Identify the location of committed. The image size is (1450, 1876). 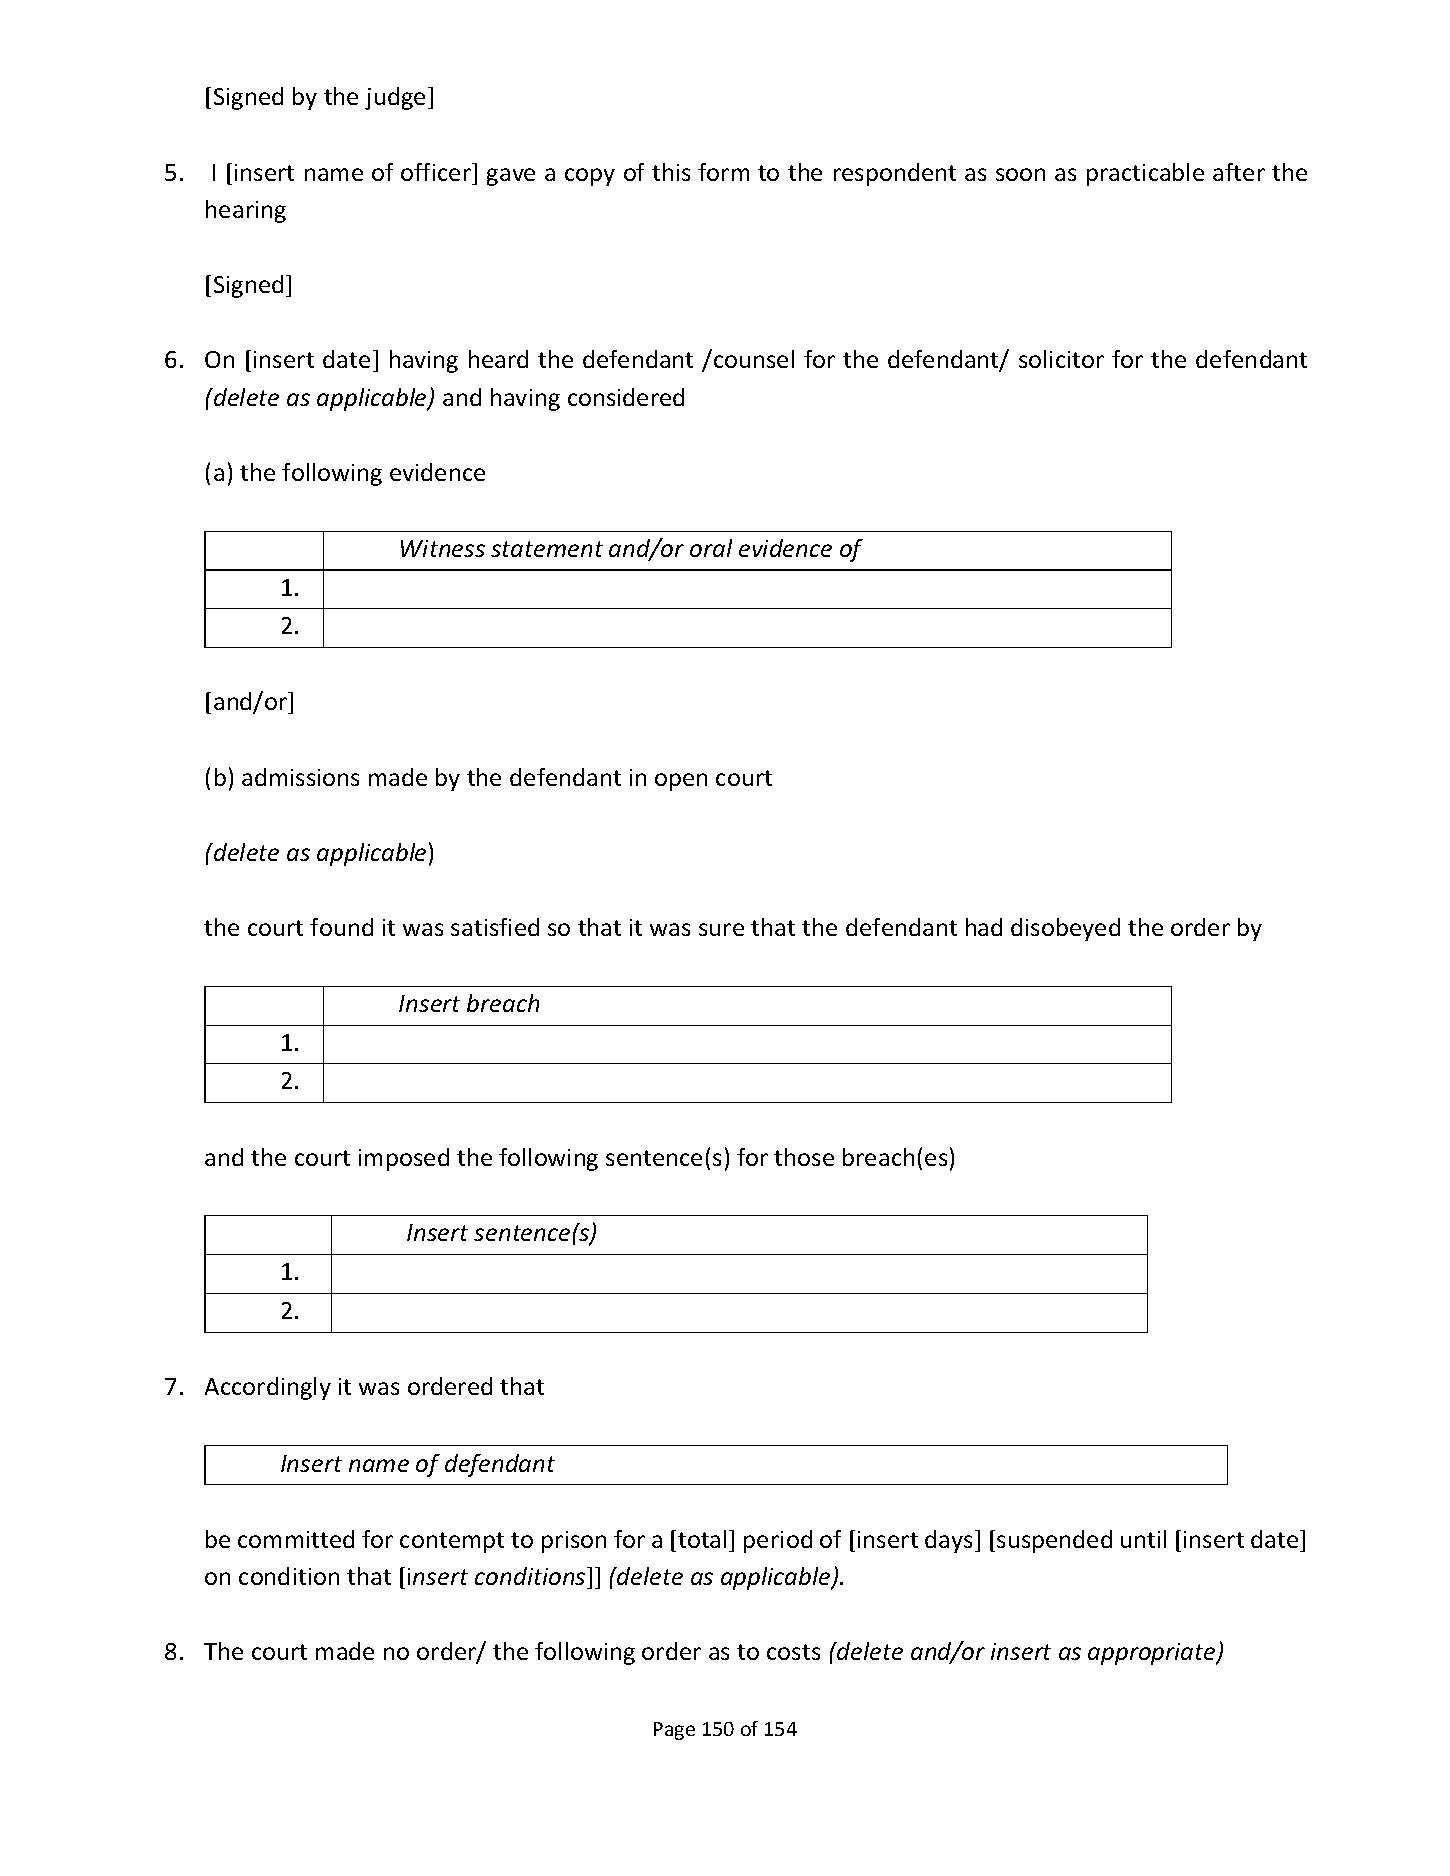
(296, 1539).
